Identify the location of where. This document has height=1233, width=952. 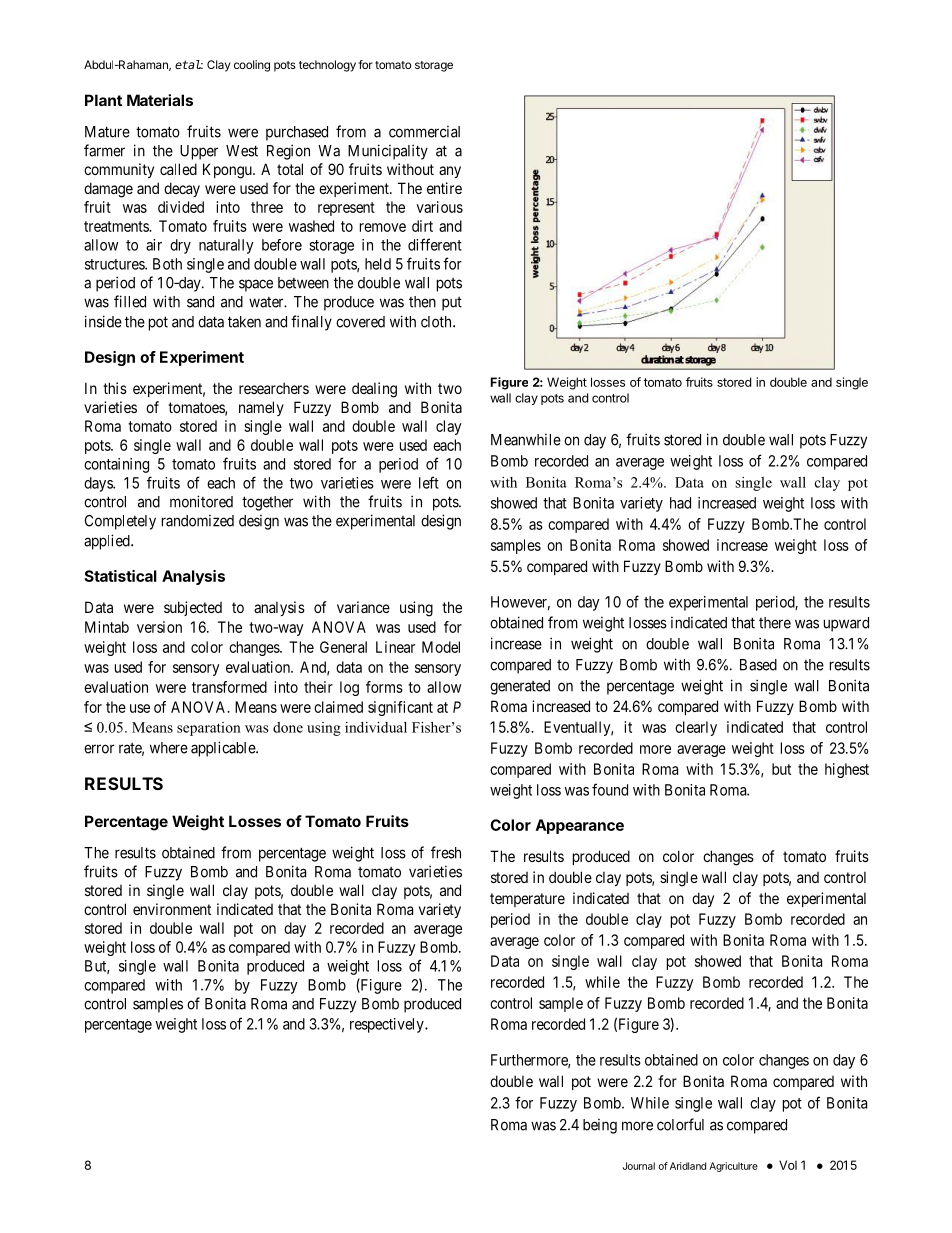
(169, 748).
